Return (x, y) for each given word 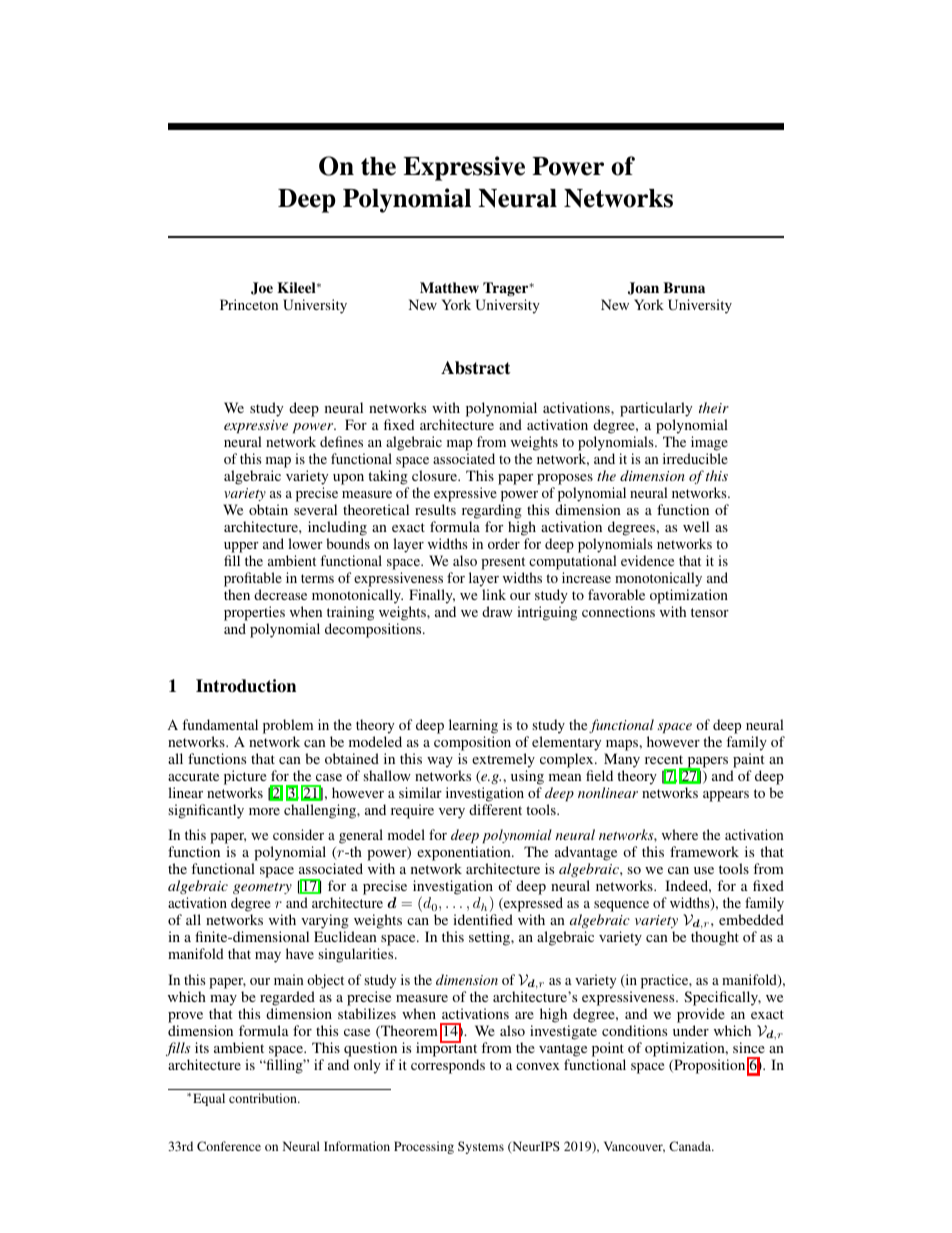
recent (664, 759)
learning (473, 726)
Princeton (249, 304)
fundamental (220, 724)
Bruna (684, 287)
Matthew (449, 287)
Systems (481, 1147)
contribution (264, 1098)
